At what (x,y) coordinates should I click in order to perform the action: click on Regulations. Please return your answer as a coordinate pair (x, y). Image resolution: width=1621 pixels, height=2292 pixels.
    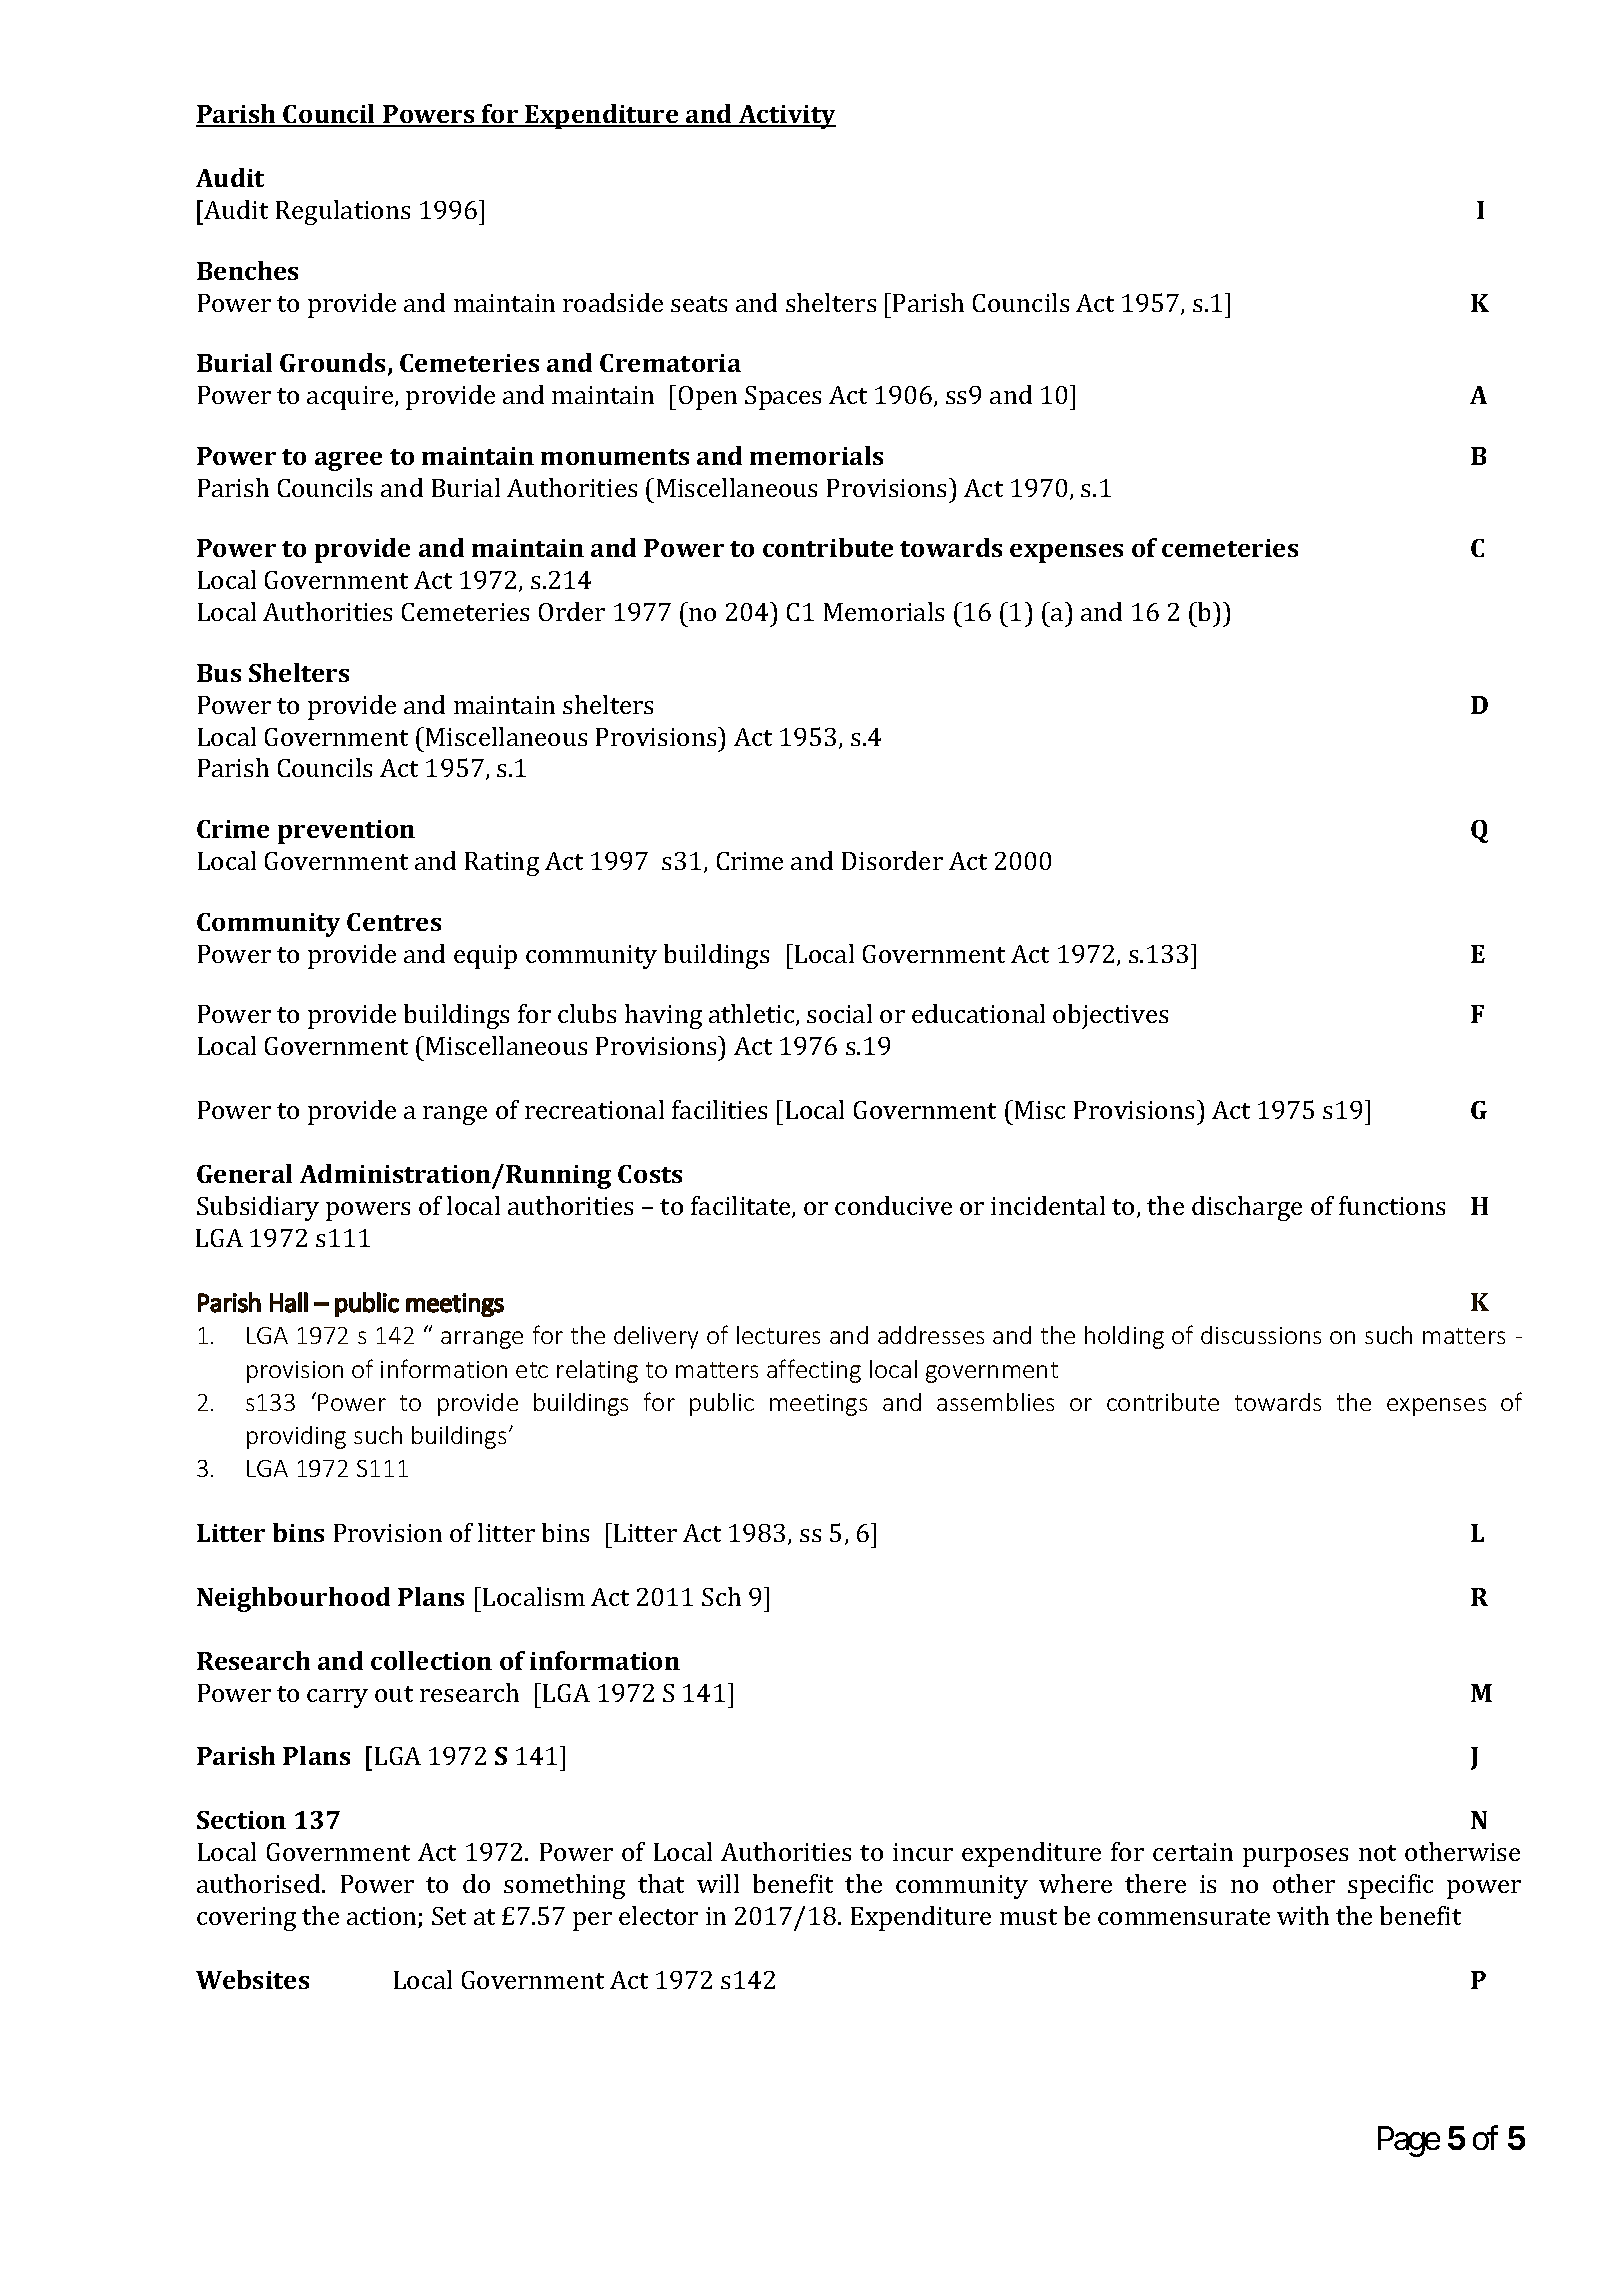
    Looking at the image, I should click on (343, 212).
